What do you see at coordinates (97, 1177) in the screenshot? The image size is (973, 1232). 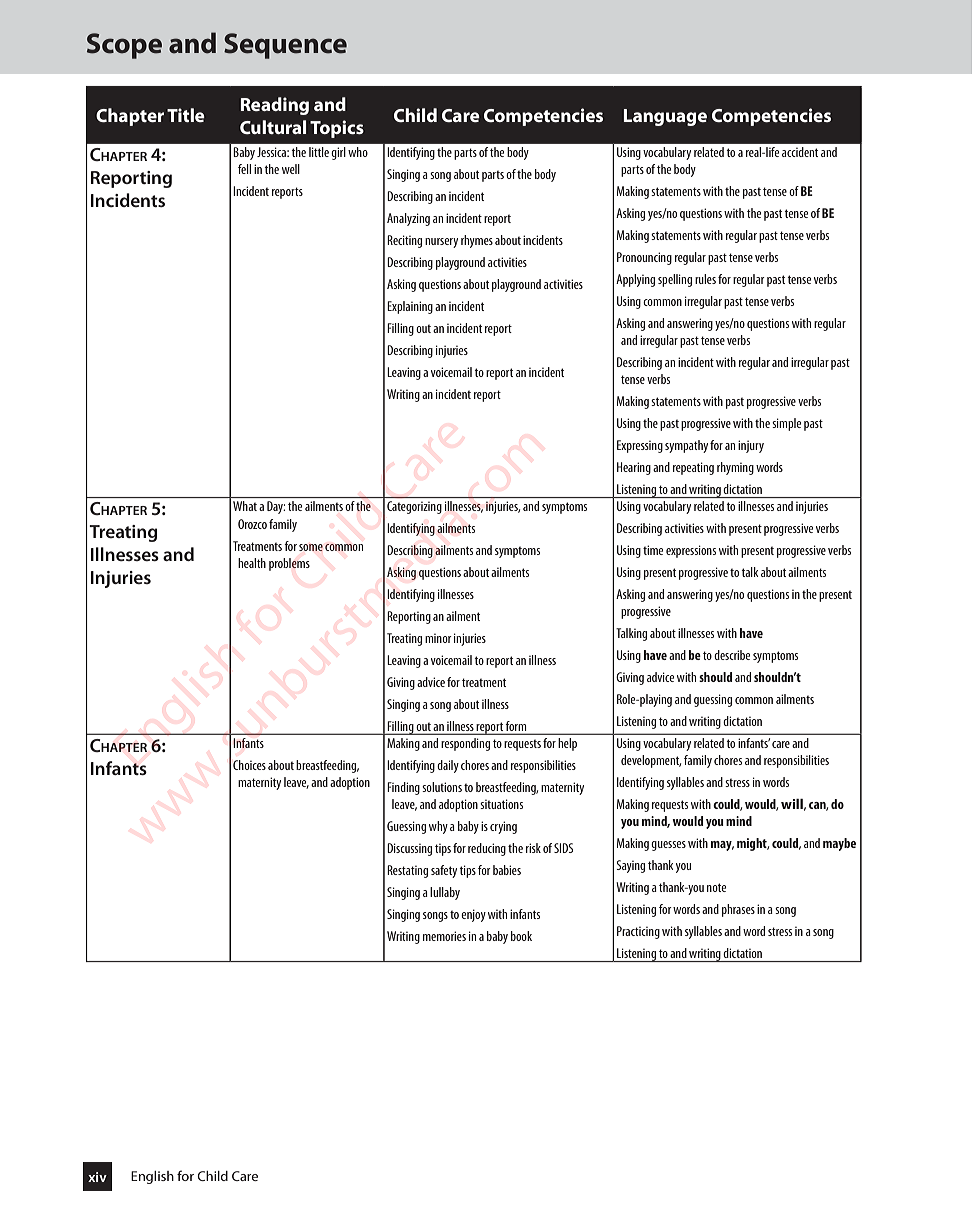 I see `xiv` at bounding box center [97, 1177].
